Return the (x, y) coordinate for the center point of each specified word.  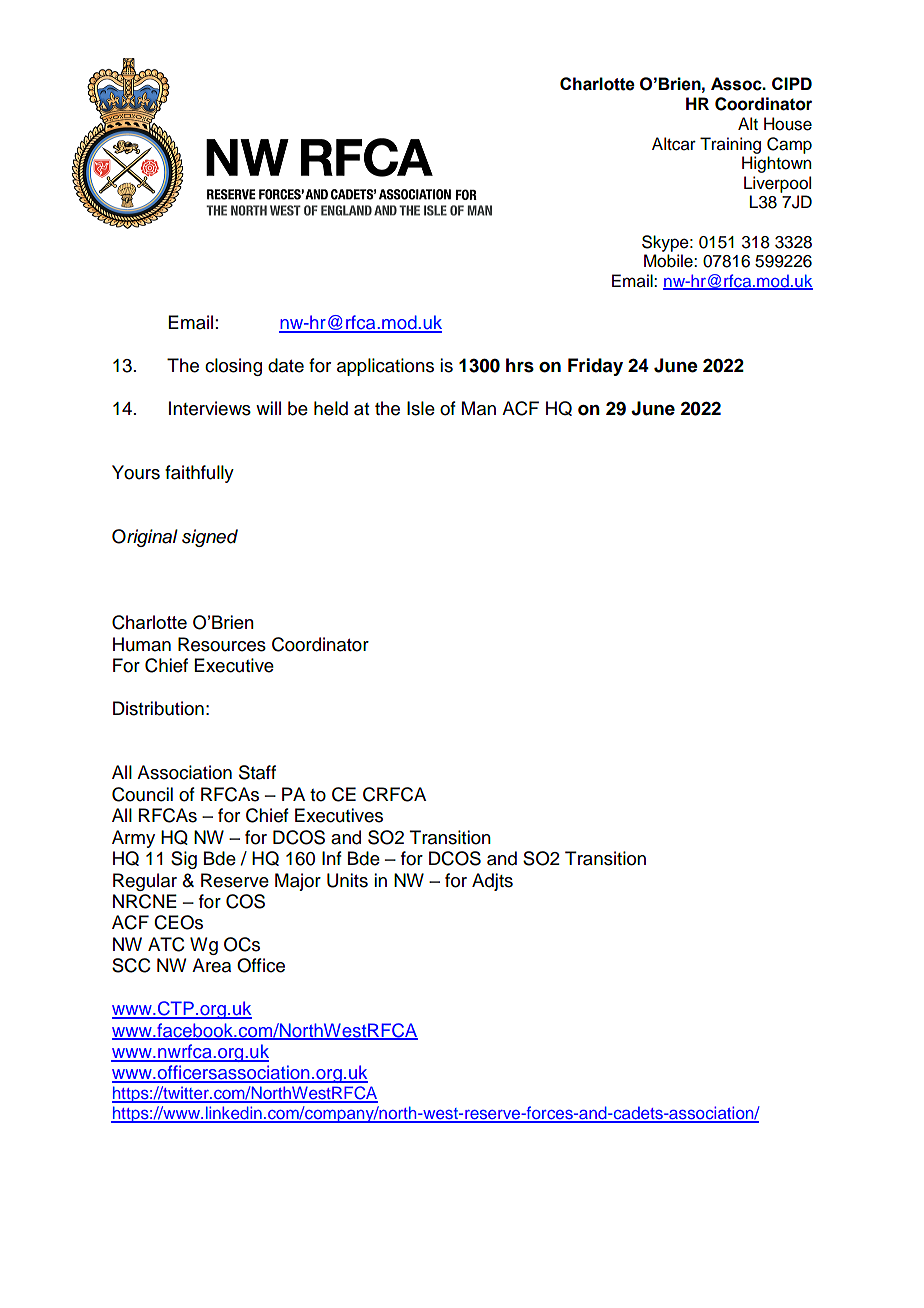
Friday (595, 367)
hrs (520, 365)
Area (211, 965)
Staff (257, 772)
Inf (332, 858)
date (286, 365)
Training (730, 145)
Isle (421, 408)
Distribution (158, 708)
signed (210, 538)
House (788, 124)
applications (385, 367)
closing (233, 367)
